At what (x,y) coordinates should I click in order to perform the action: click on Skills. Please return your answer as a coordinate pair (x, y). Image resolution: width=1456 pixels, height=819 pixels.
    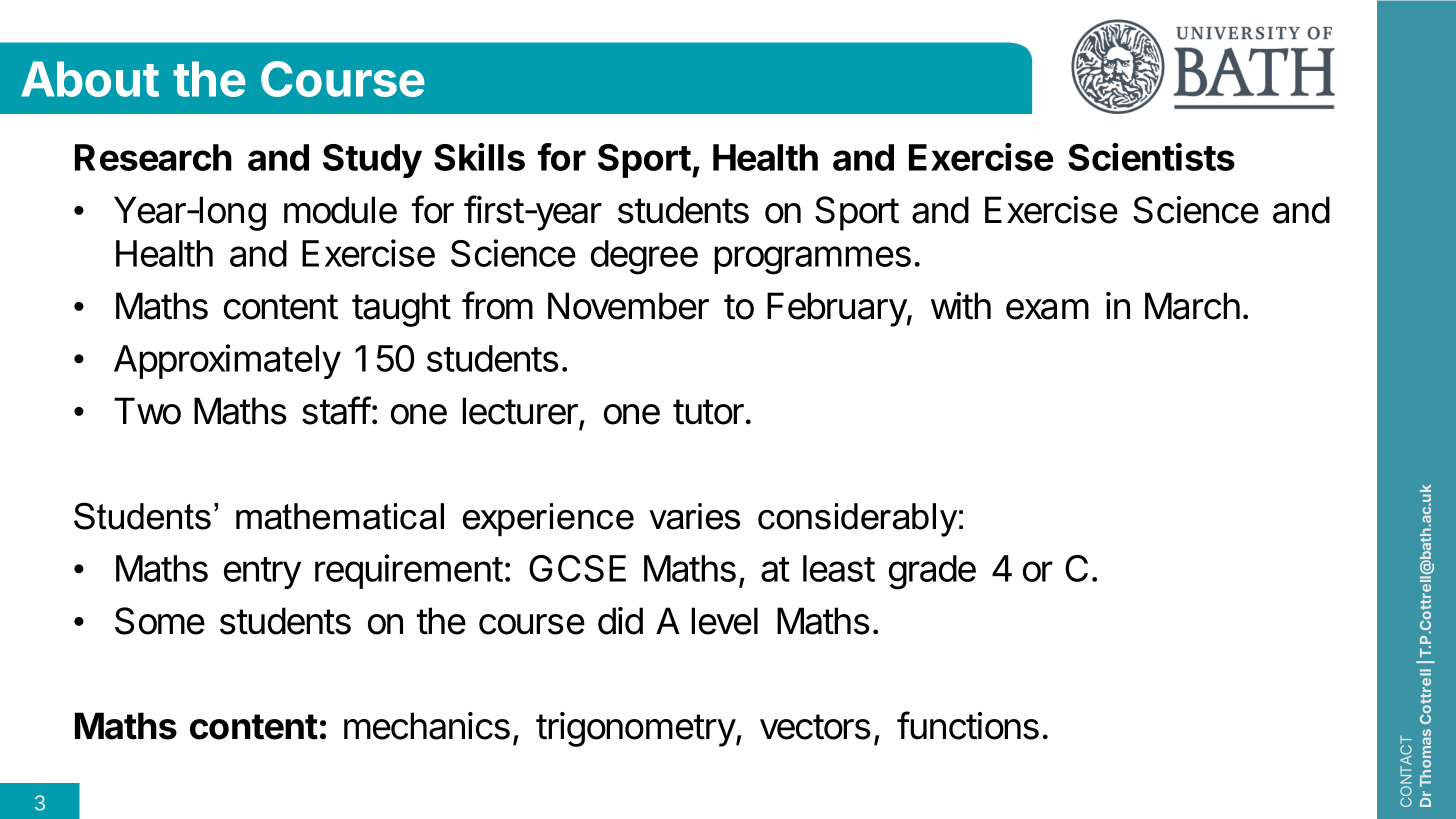
    Looking at the image, I should click on (479, 157).
